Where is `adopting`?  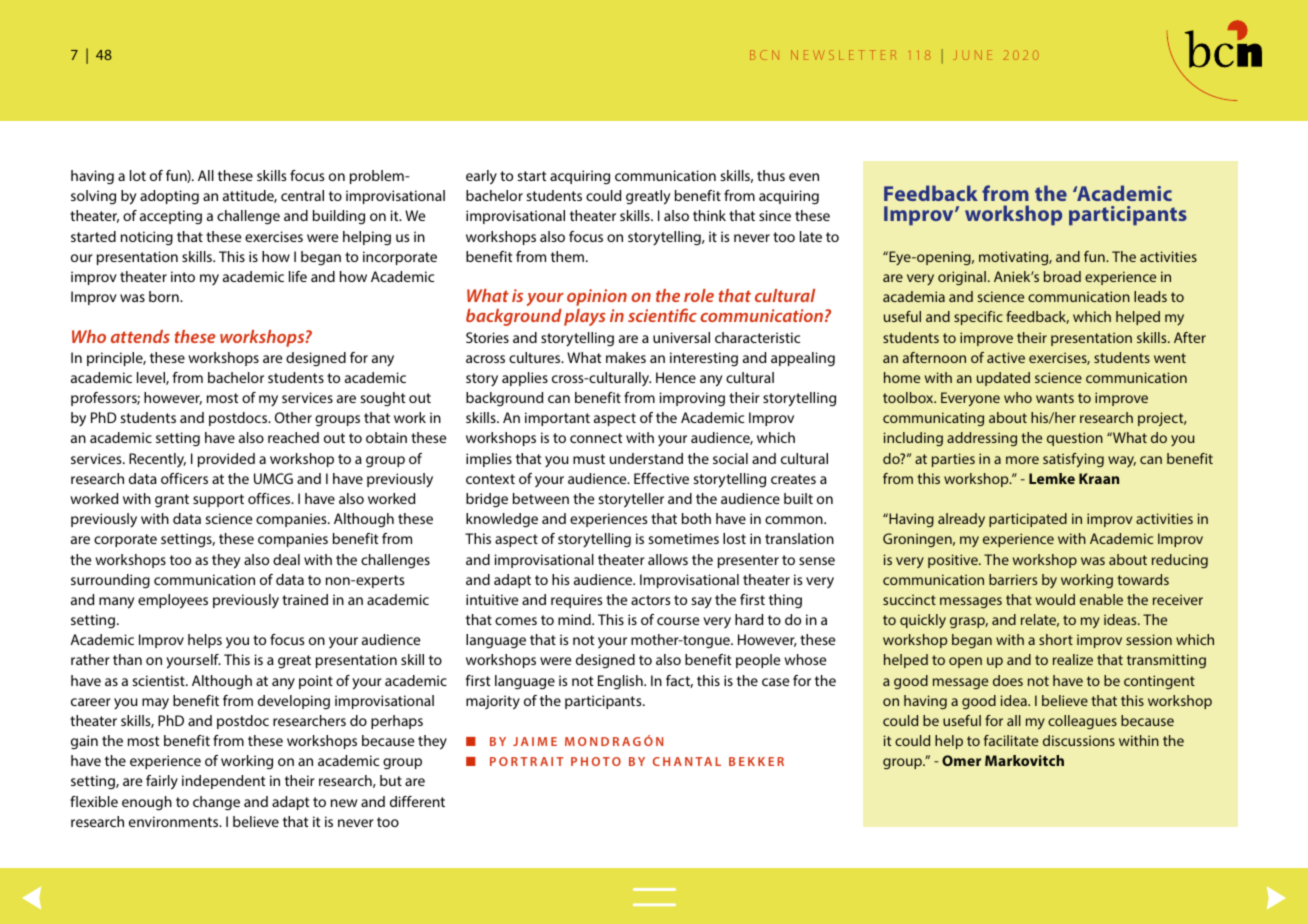 adopting is located at coordinates (169, 197).
